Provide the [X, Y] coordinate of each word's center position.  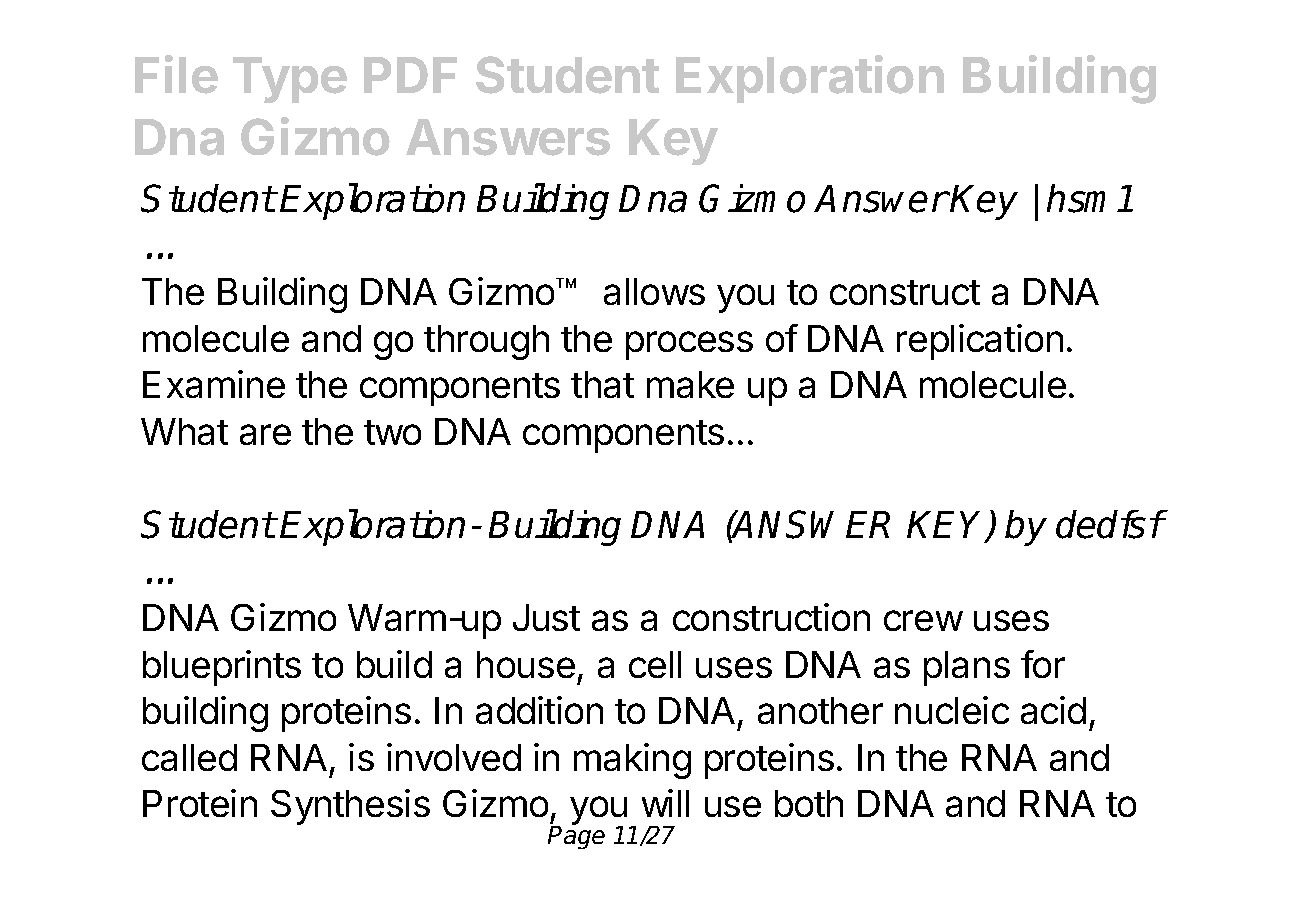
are [265, 434]
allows [654, 291]
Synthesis [350, 807]
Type [290, 80]
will [665, 803]
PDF [410, 75]
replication [980, 342]
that [602, 384]
